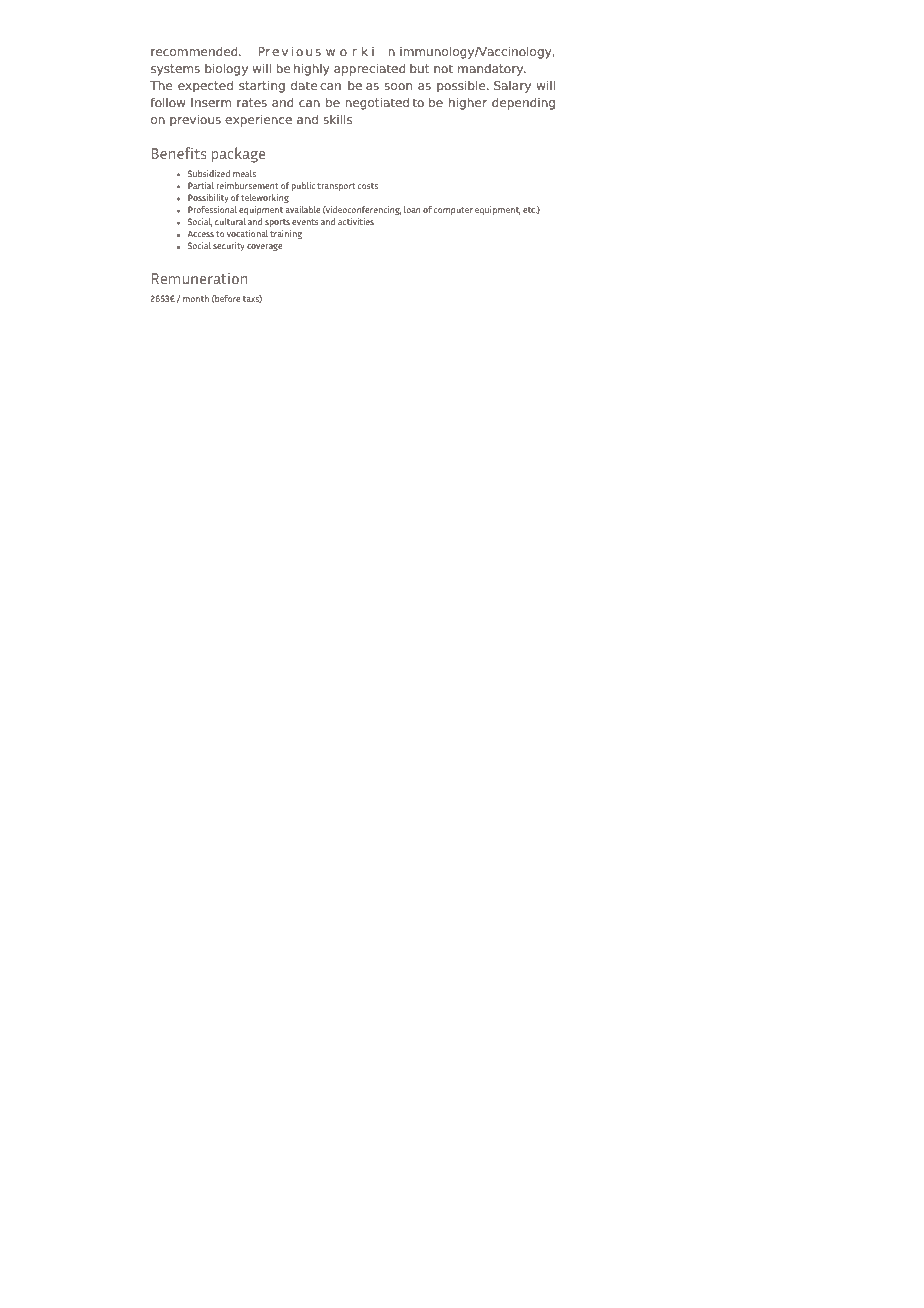 This screenshot has height=1308, width=924. I want to click on Professional, so click(212, 209).
